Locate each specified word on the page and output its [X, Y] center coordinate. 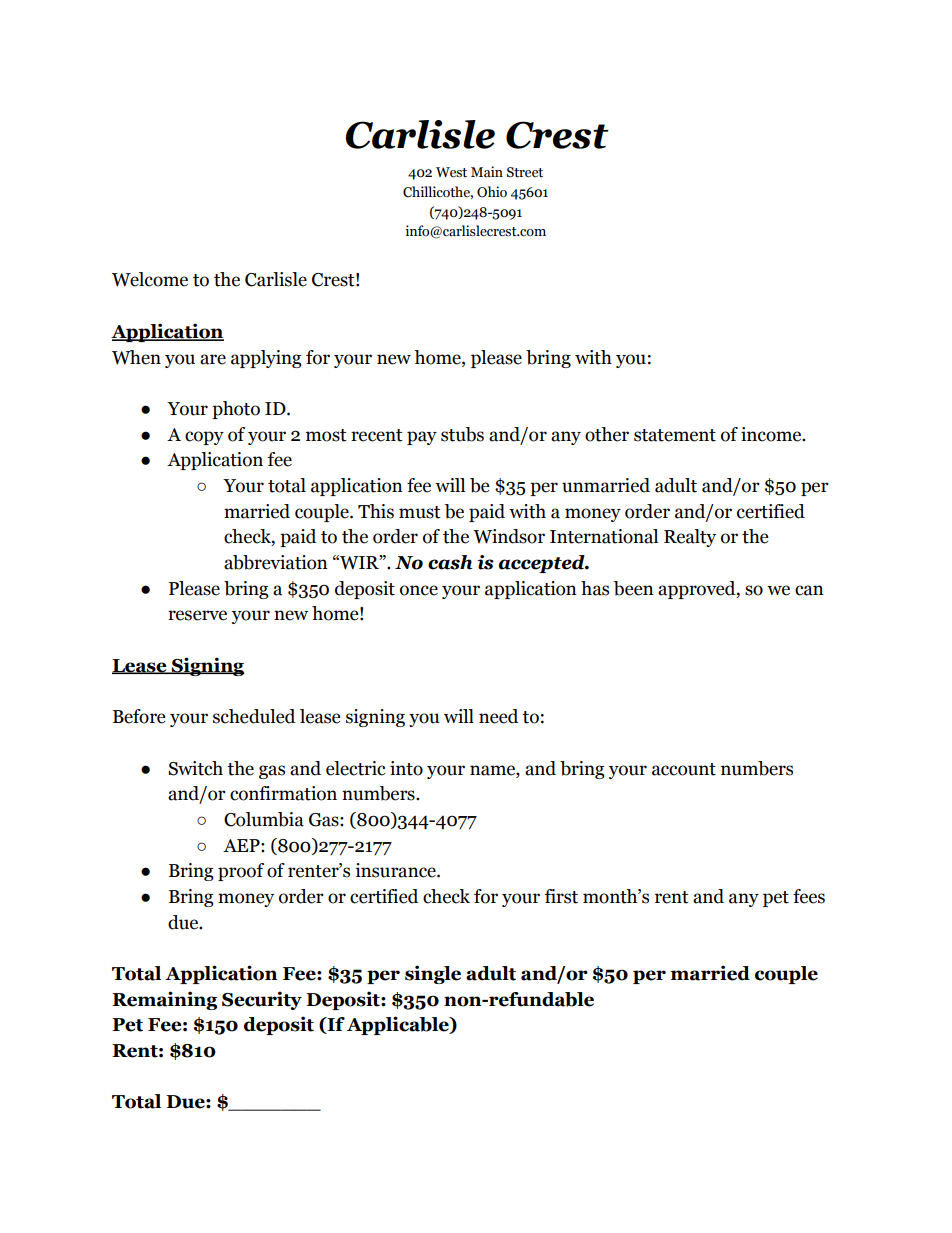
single [433, 974]
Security [262, 1000]
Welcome [150, 279]
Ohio [492, 192]
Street [525, 172]
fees [809, 896]
